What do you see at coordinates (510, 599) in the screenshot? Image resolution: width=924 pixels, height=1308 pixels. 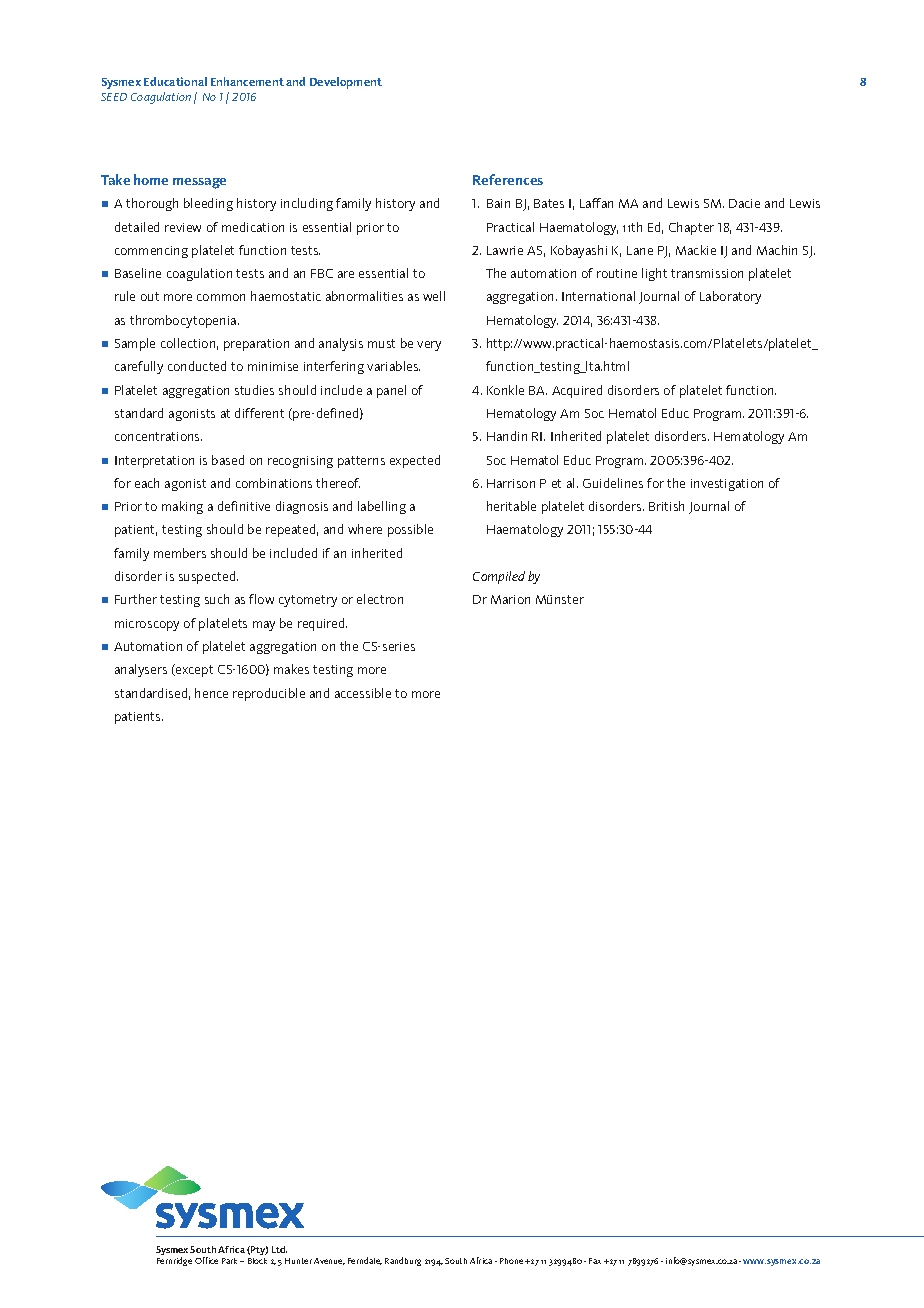 I see `Marion` at bounding box center [510, 599].
